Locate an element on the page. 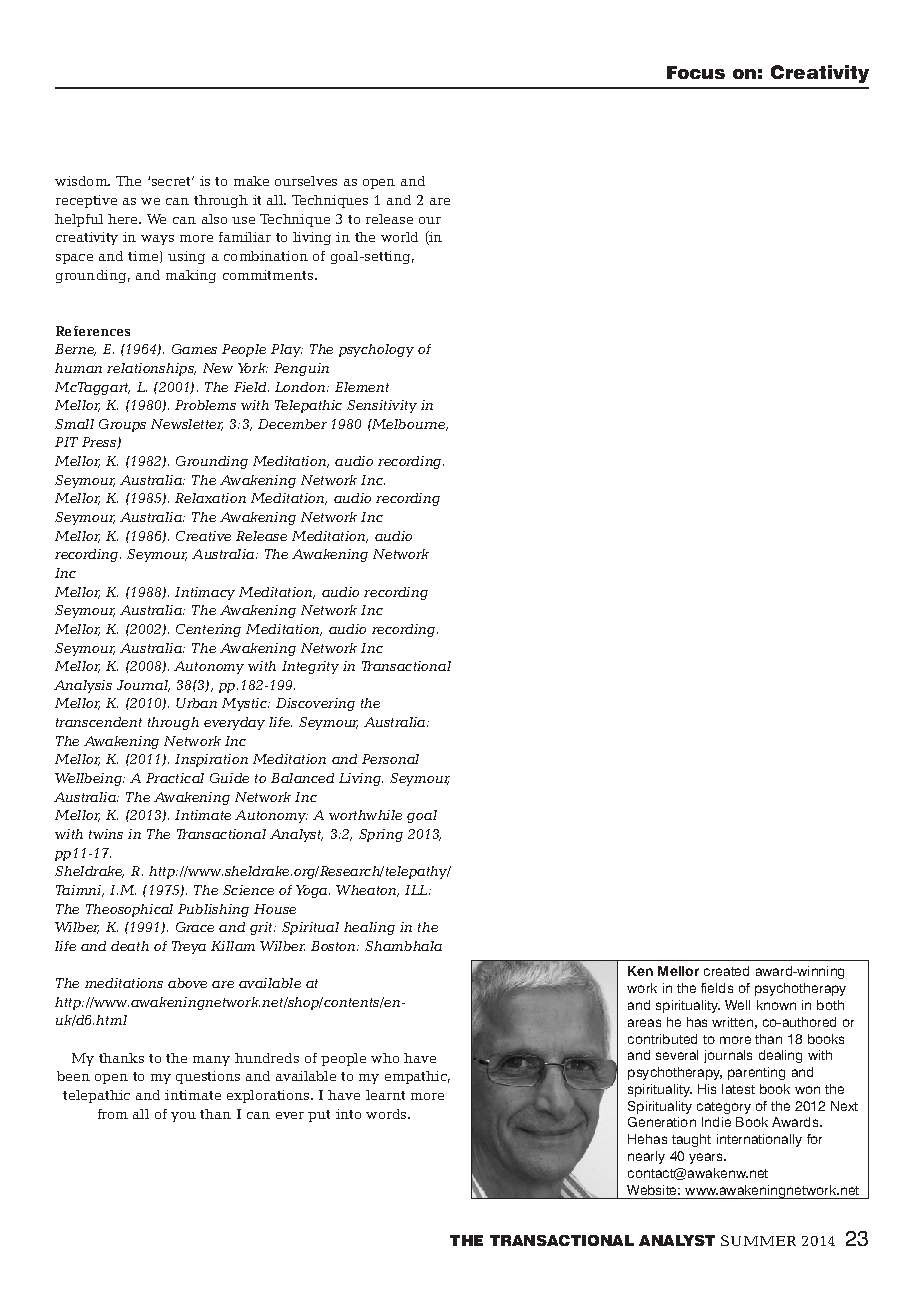 Image resolution: width=924 pixels, height=1308 pixels. Shambhala is located at coordinates (403, 946).
